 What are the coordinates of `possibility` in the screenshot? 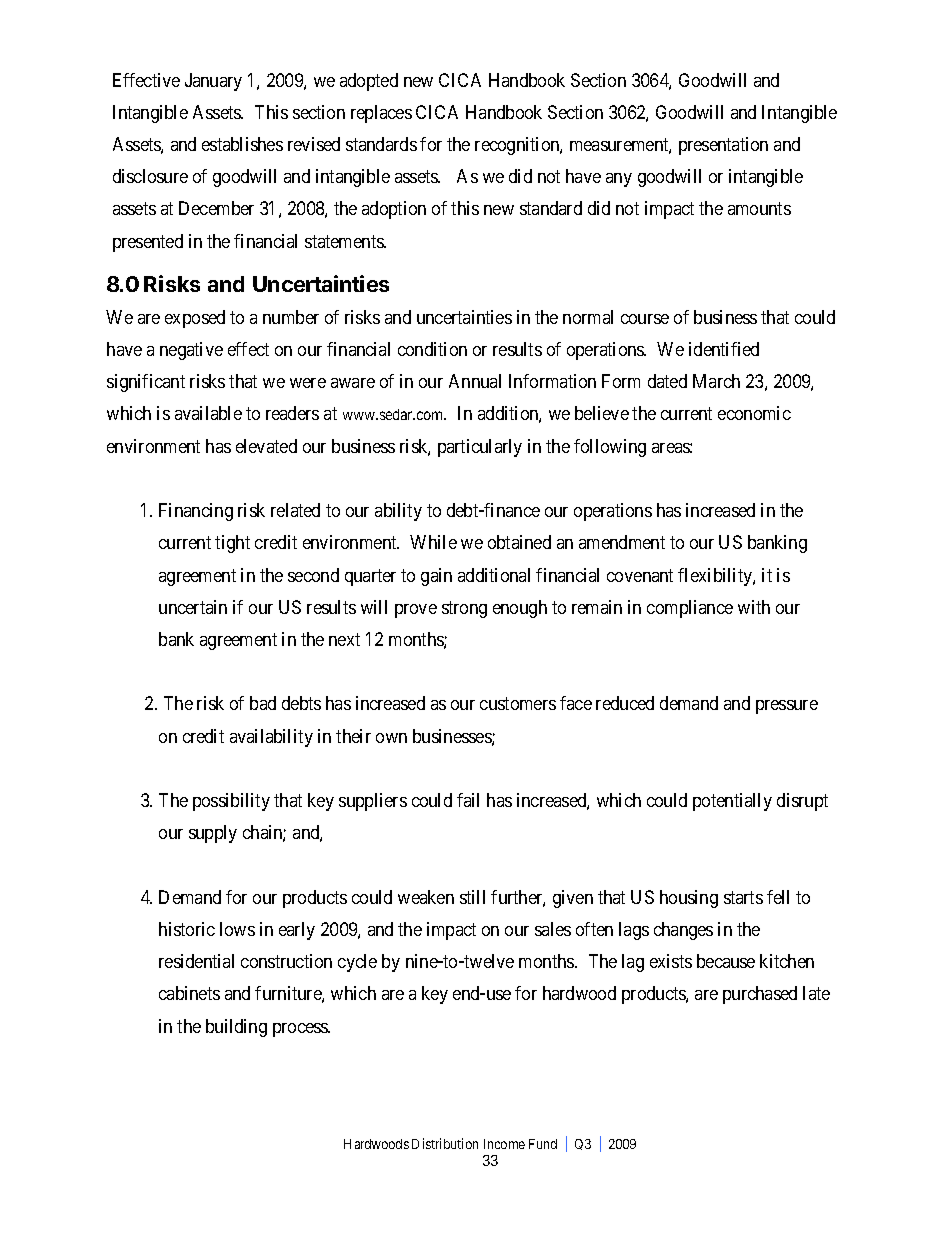 It's located at (231, 802).
